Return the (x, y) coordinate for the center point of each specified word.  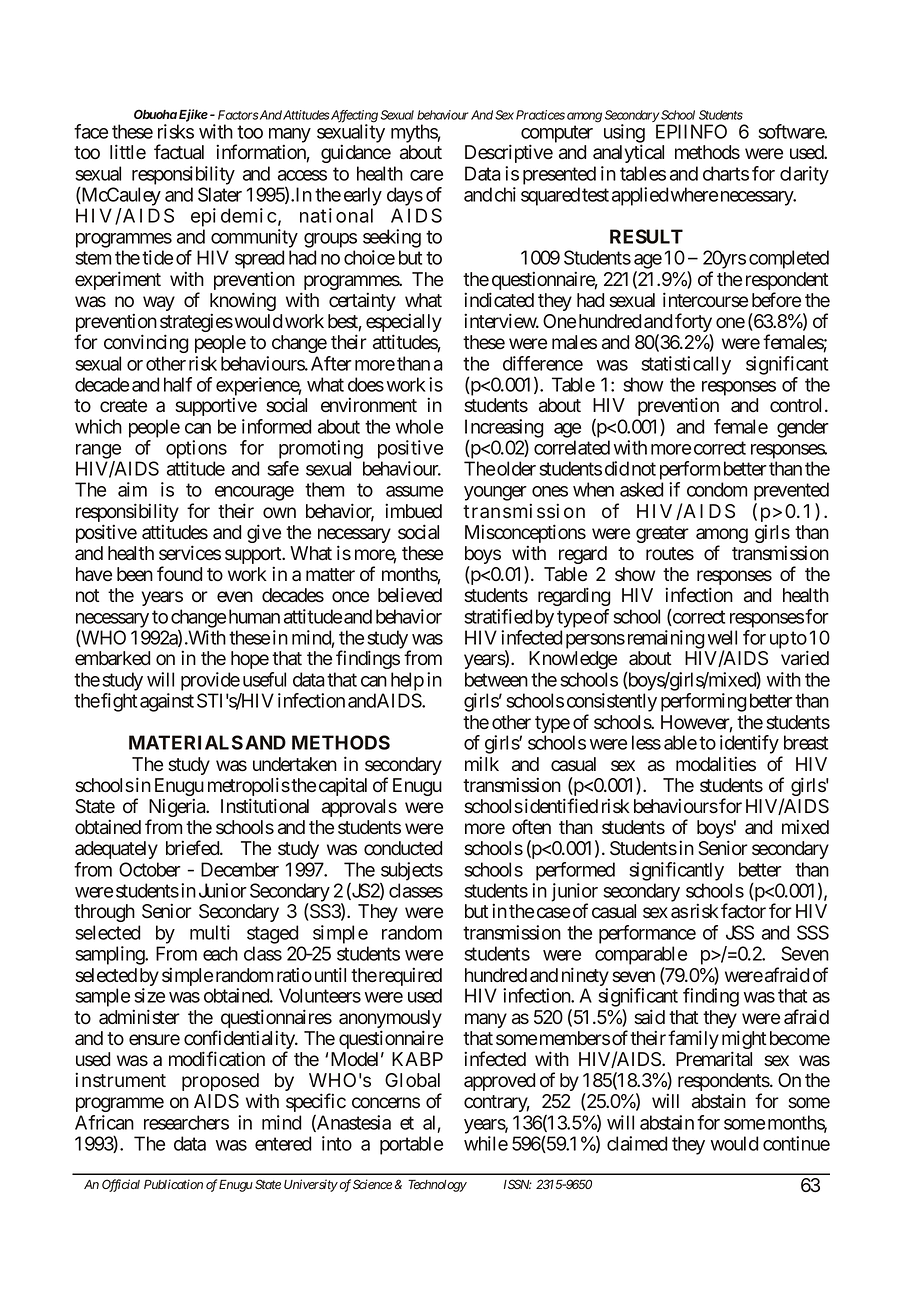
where (694, 194)
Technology (437, 1185)
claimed (637, 1143)
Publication (173, 1184)
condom (717, 489)
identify (749, 746)
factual (179, 152)
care (426, 175)
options (196, 449)
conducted (403, 848)
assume (414, 491)
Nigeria (178, 809)
